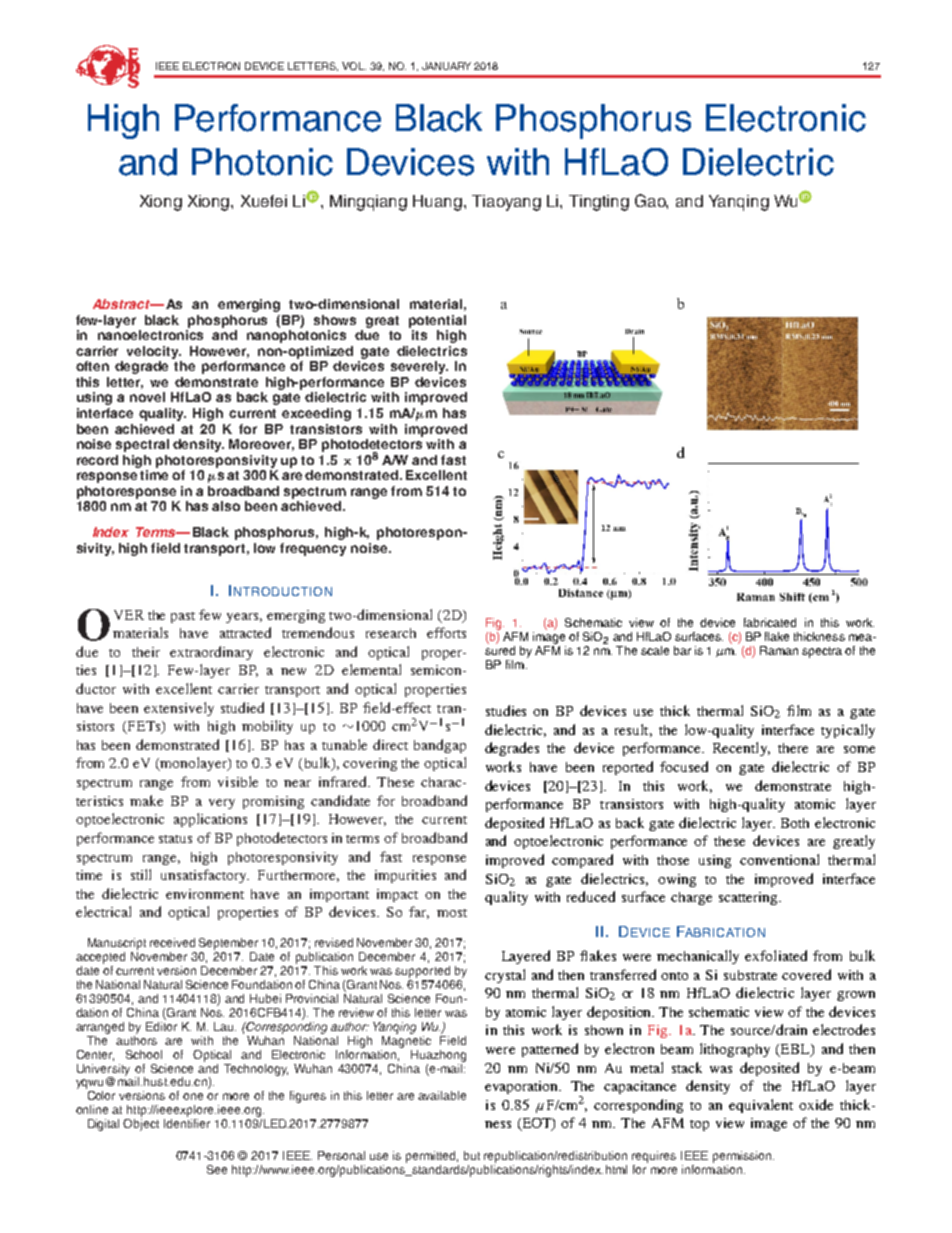 This screenshot has width=952, height=1233. Describe the element at coordinates (770, 622) in the screenshot. I see `fabricated` at that location.
